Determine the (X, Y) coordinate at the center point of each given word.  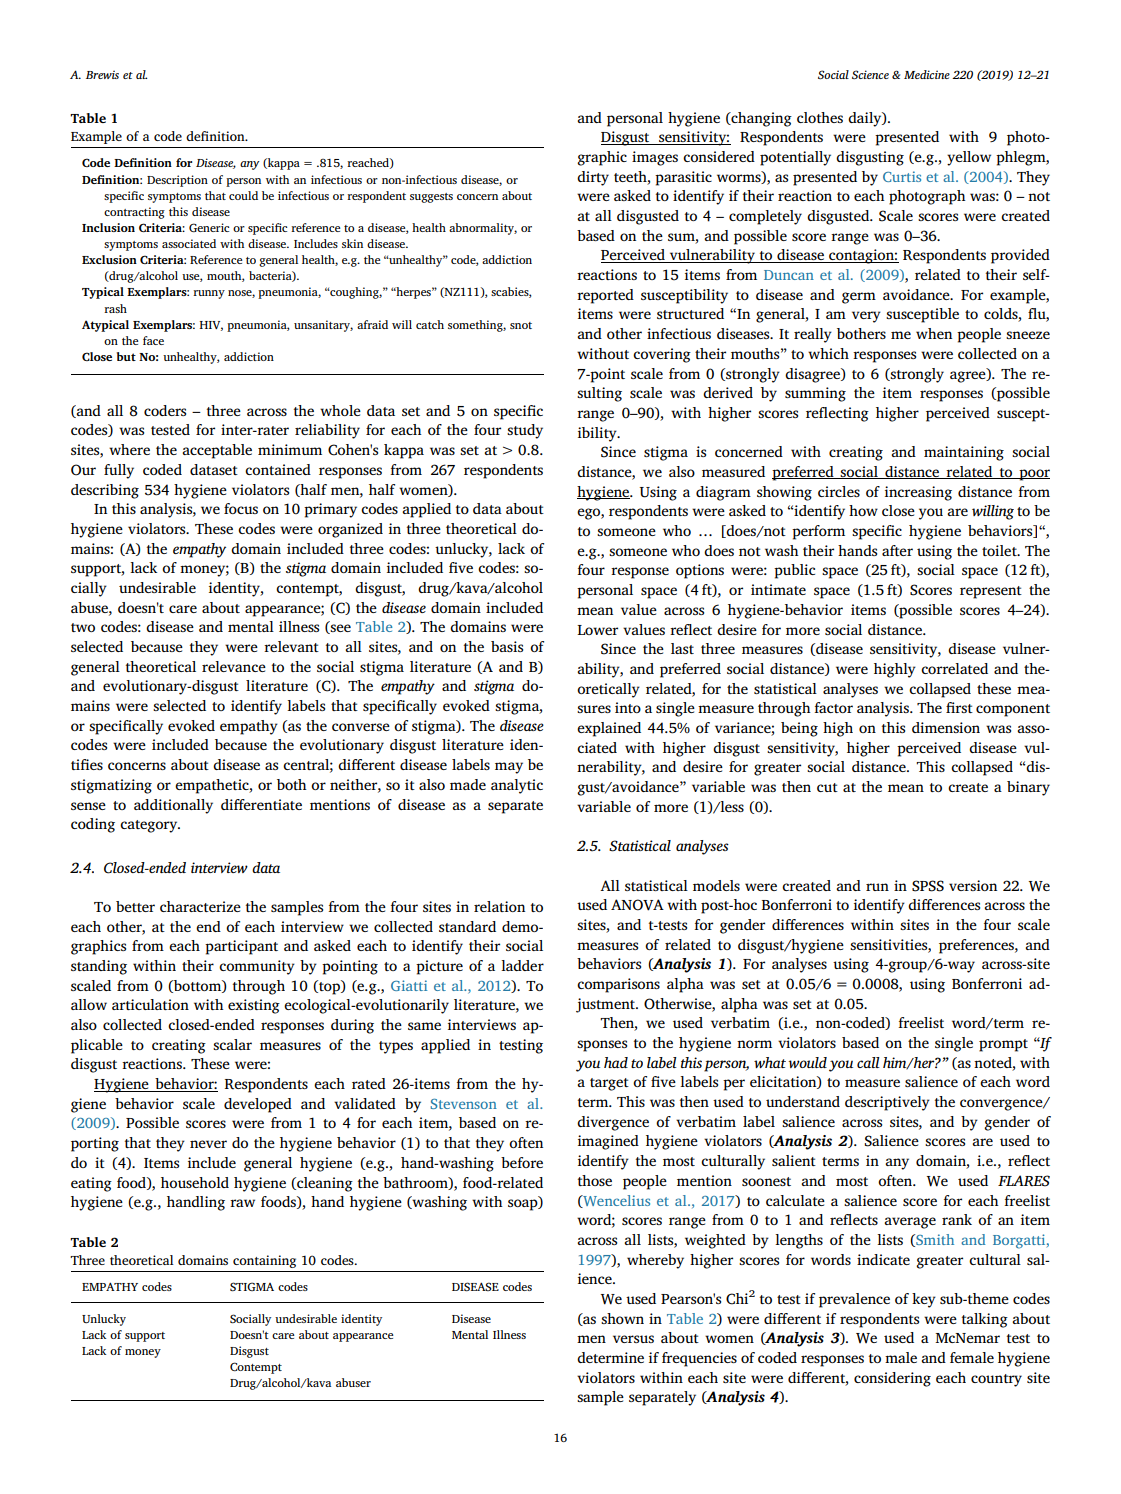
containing (264, 1261)
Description (177, 181)
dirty (593, 178)
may (509, 768)
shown (622, 1318)
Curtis (902, 176)
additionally (173, 806)
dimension (946, 727)
